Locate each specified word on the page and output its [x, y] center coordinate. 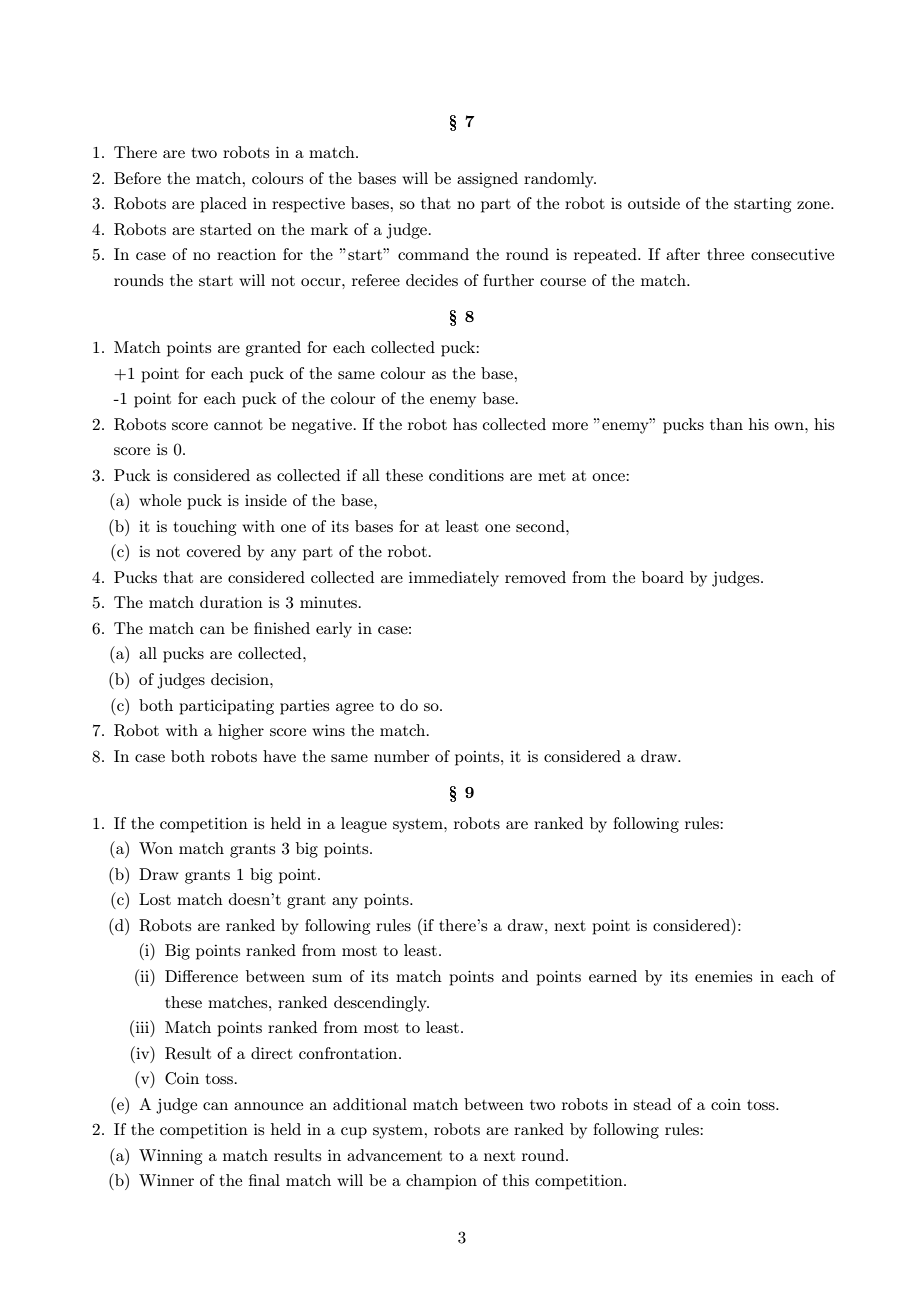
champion [441, 1182]
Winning [170, 1157]
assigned [487, 180]
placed [223, 205]
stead [652, 1104]
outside [654, 203]
